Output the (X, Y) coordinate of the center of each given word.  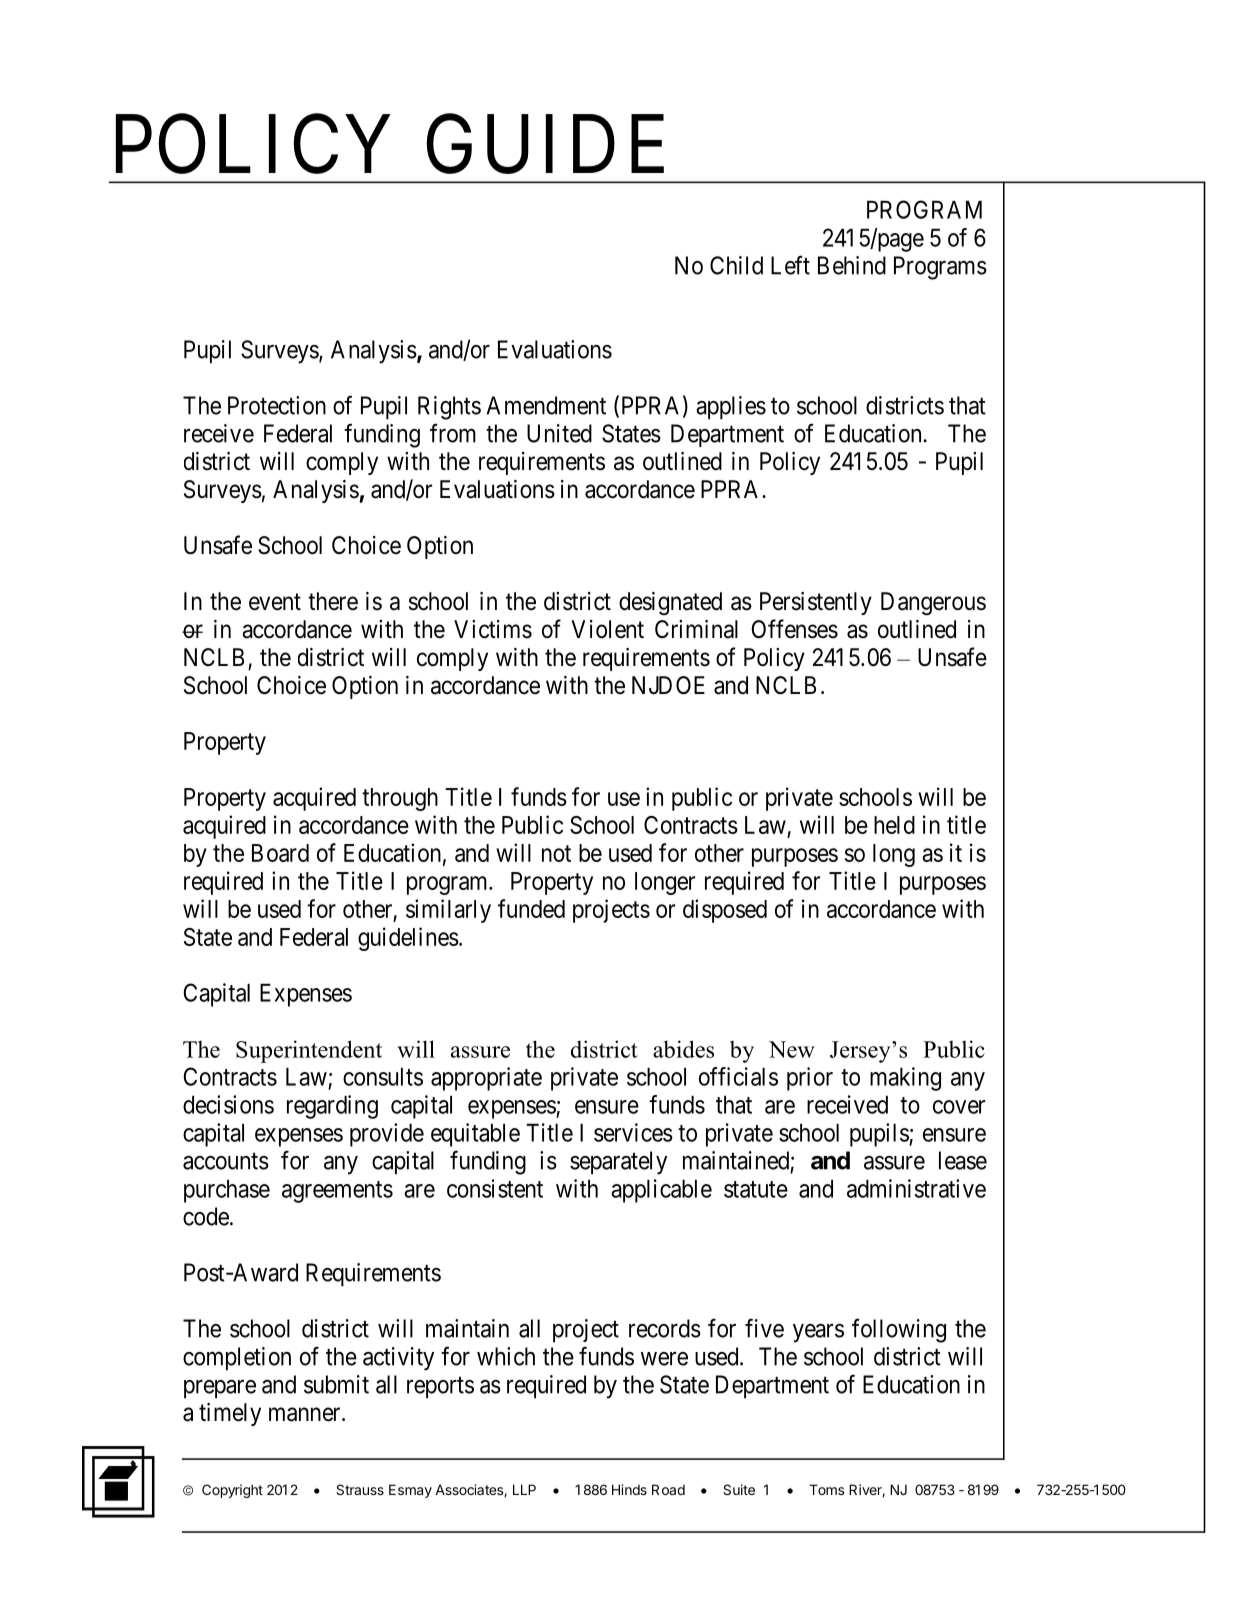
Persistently (816, 603)
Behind (852, 265)
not (556, 853)
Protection (277, 405)
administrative (916, 1188)
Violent (607, 629)
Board (280, 853)
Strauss (360, 1489)
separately (618, 1163)
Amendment (546, 405)
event (275, 602)
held (894, 825)
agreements (337, 1192)
